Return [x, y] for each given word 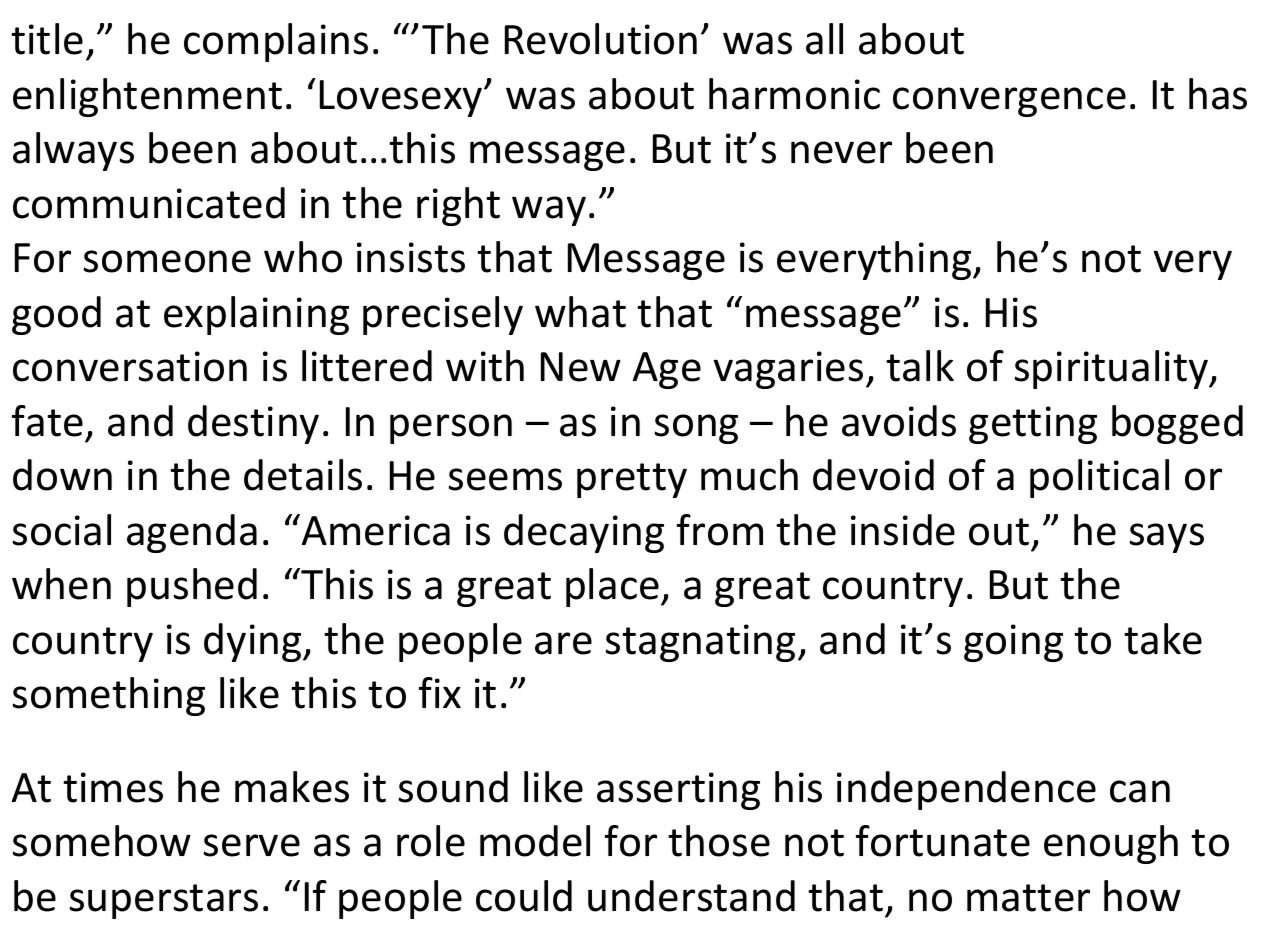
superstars [164, 901]
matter [1028, 898]
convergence [1009, 102]
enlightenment [147, 97]
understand [691, 896]
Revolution [601, 39]
